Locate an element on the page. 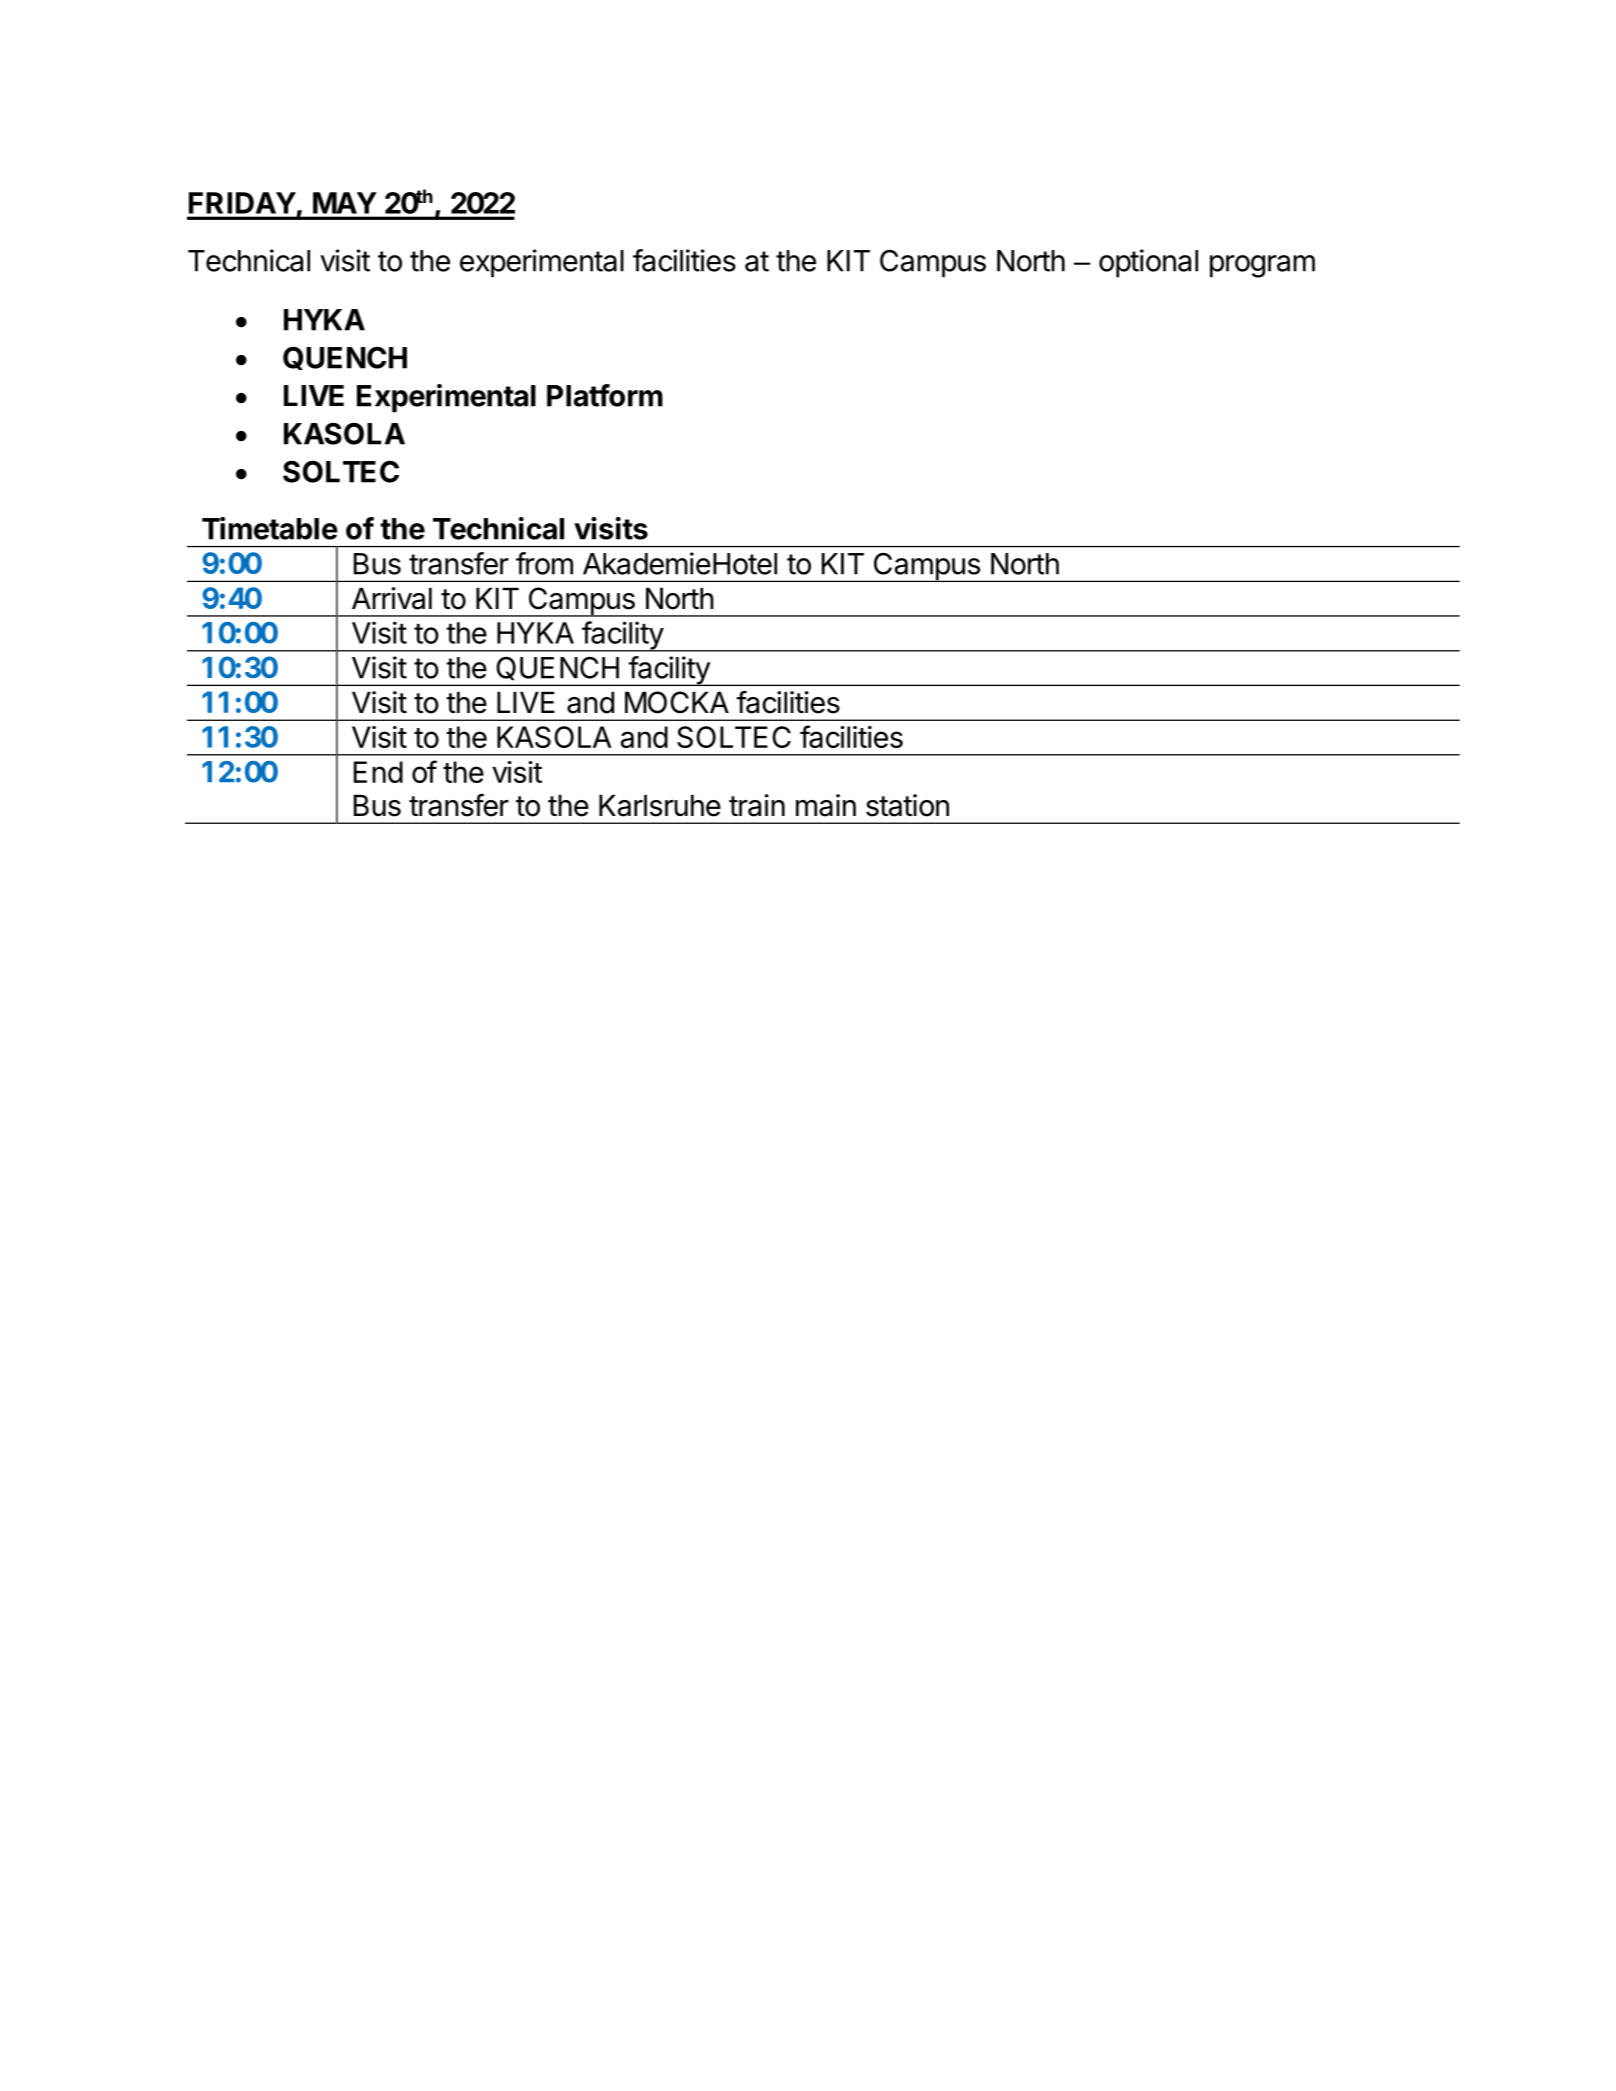  Timetable is located at coordinates (270, 528).
